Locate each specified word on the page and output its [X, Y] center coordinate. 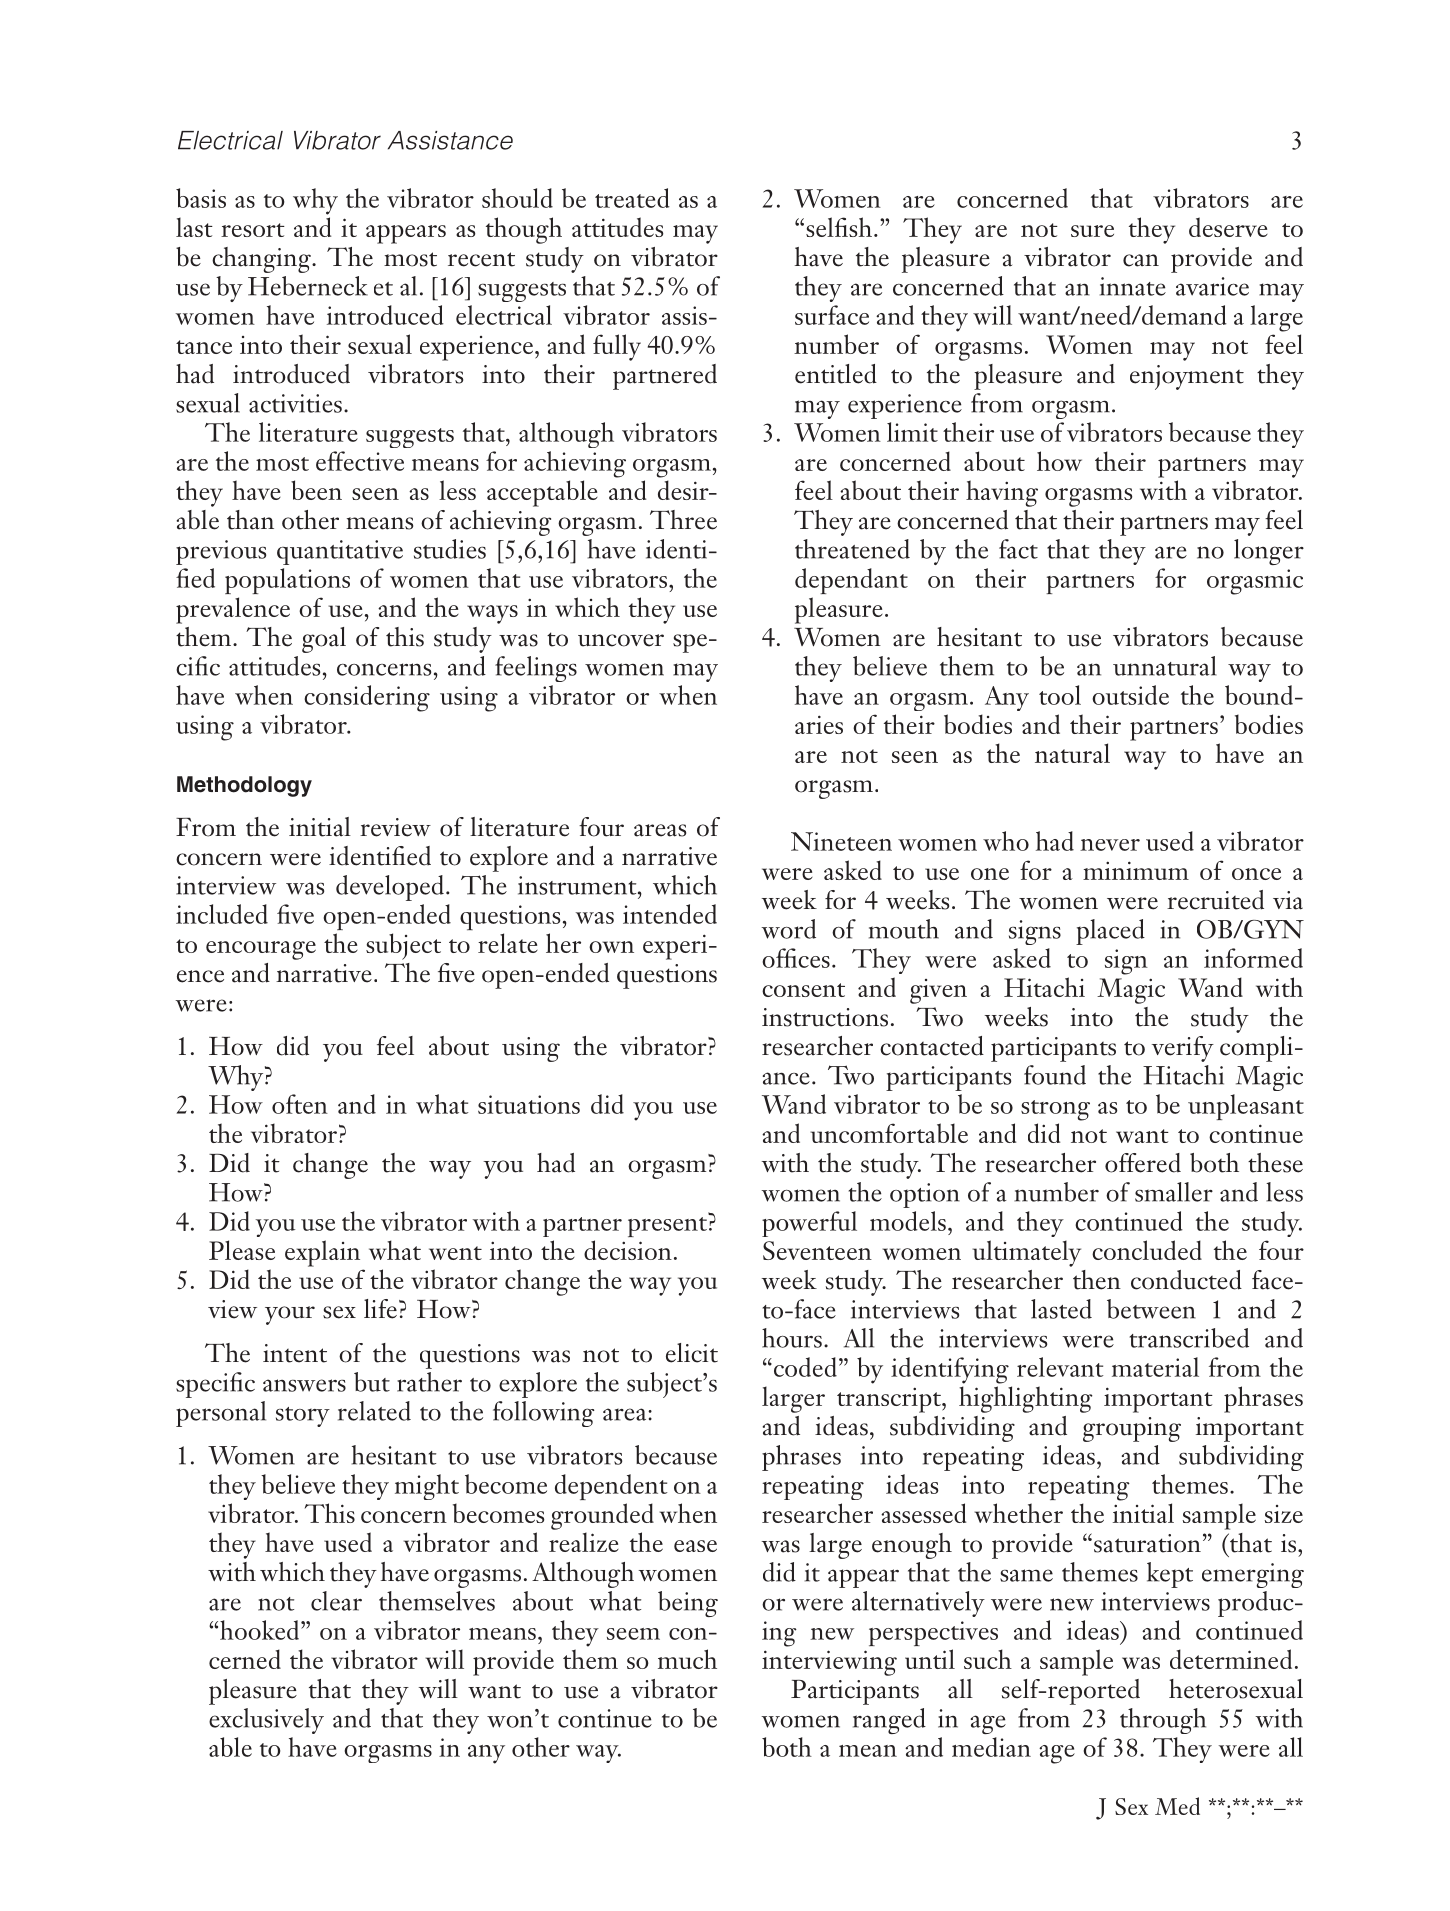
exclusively [266, 1721]
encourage [261, 950]
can [1141, 260]
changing [262, 260]
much [687, 1659]
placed [1110, 932]
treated [632, 198]
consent [803, 990]
